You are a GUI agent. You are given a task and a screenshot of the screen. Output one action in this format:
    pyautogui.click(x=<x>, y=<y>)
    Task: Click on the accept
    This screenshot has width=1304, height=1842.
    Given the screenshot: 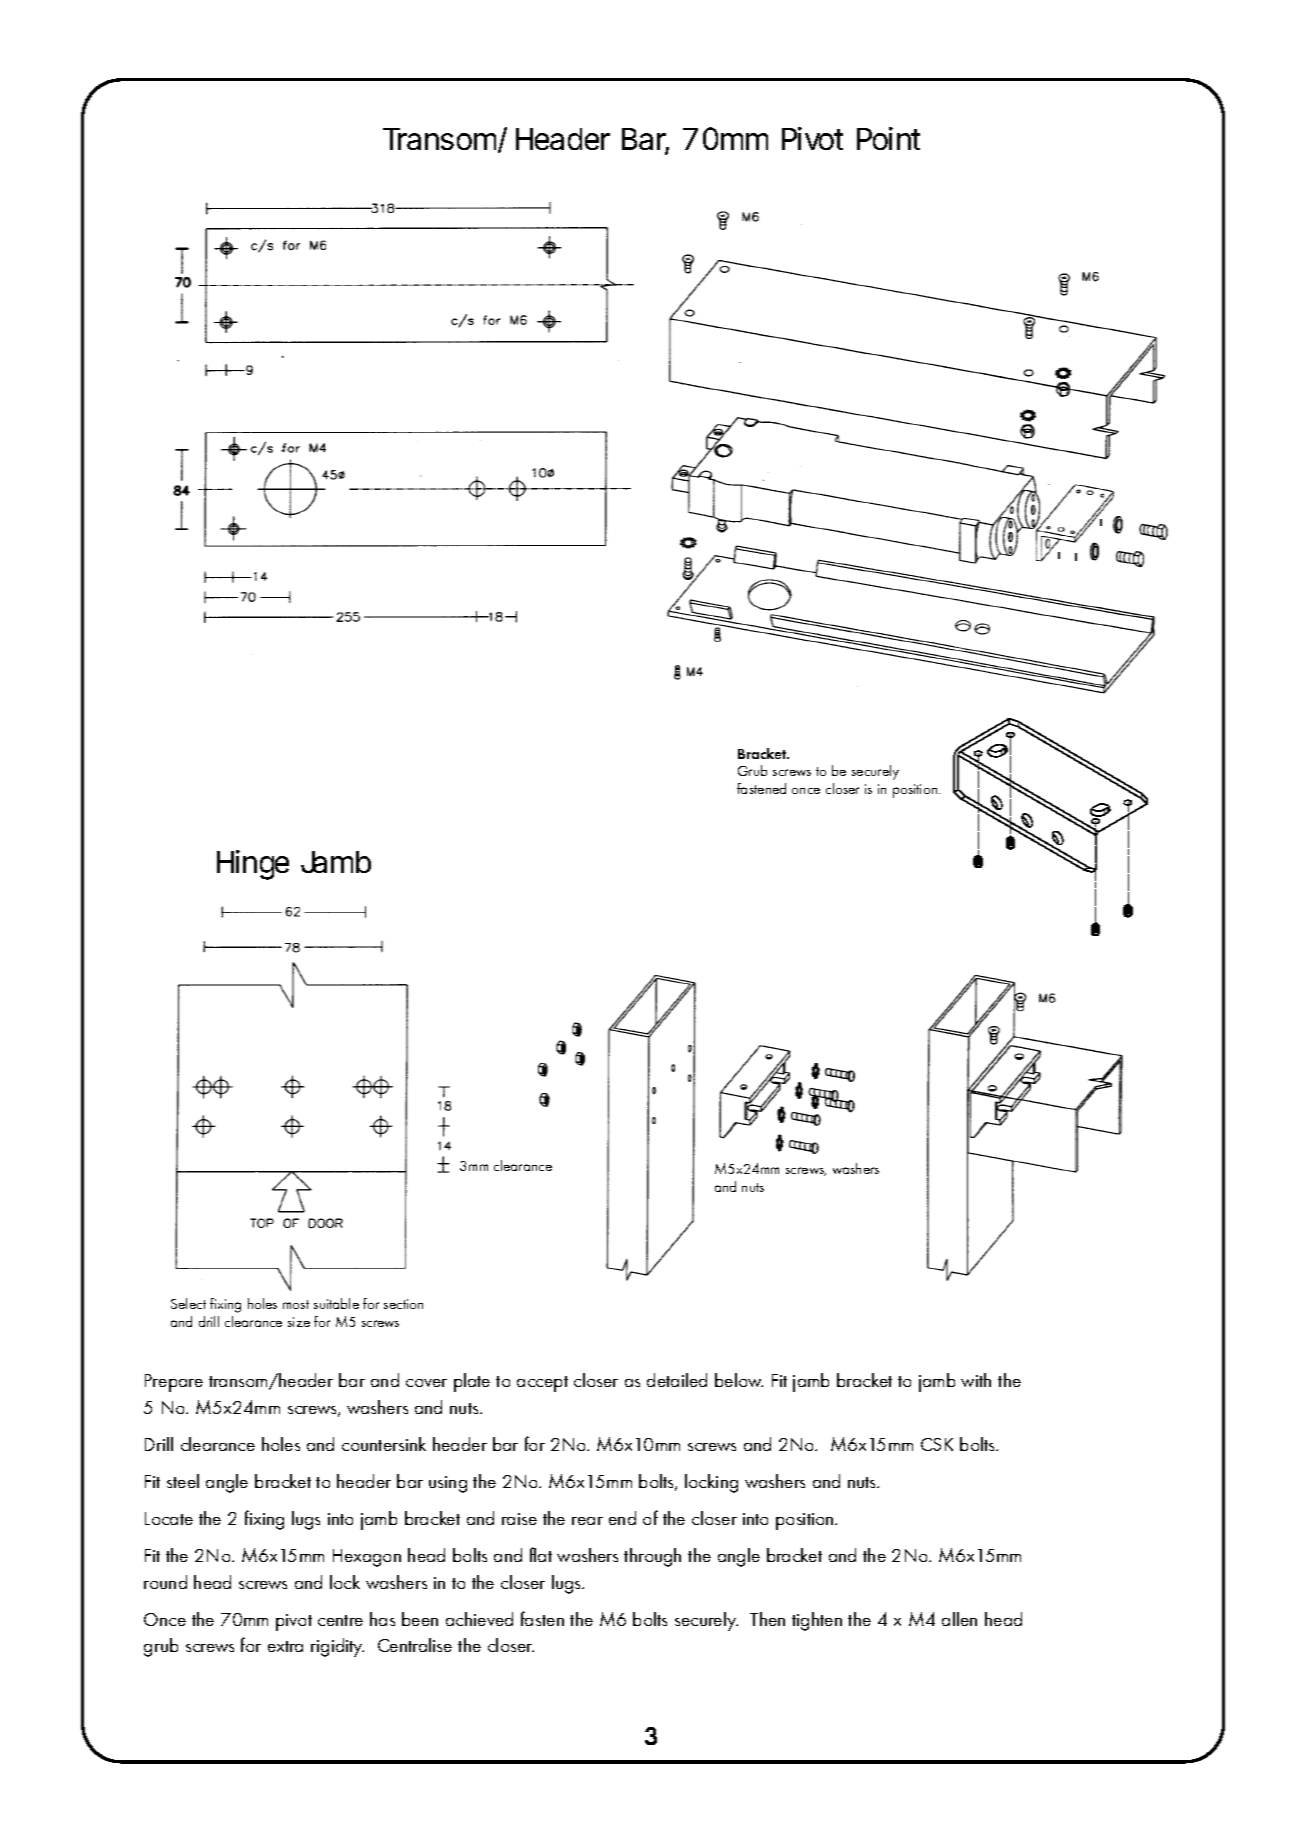 What is the action you would take?
    pyautogui.click(x=542, y=1384)
